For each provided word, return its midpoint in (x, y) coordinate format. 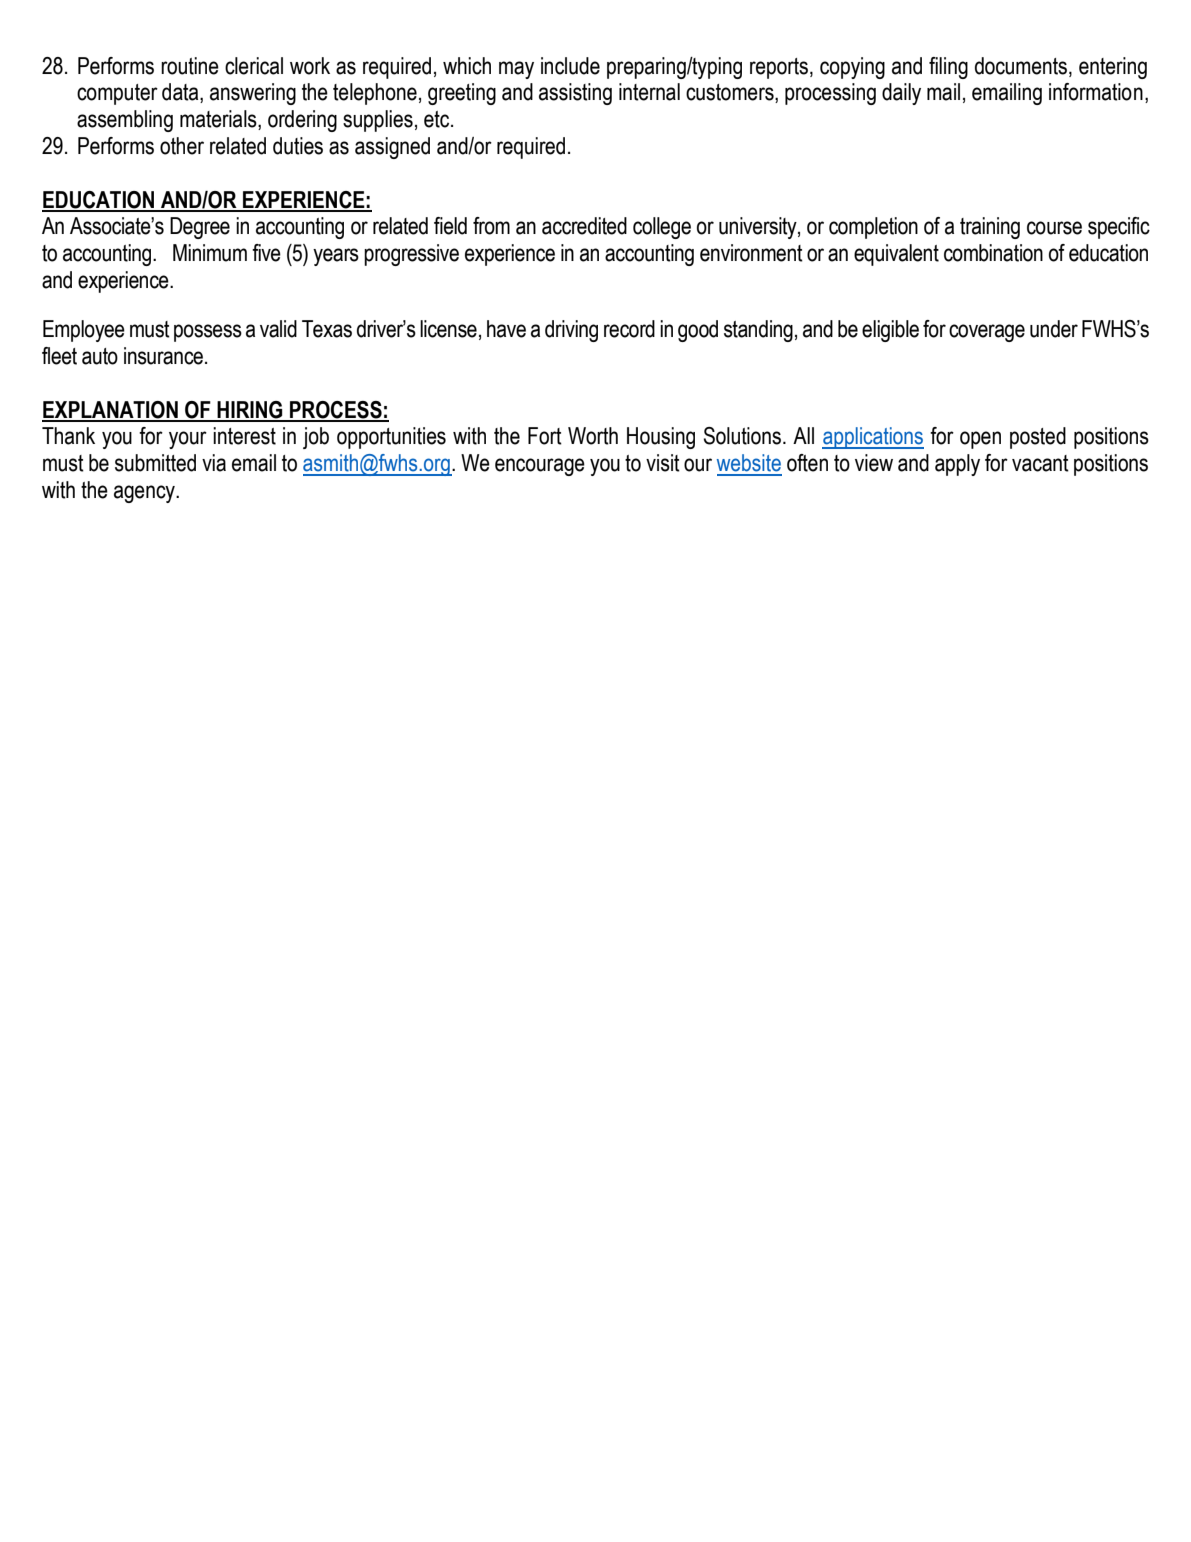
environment (751, 253)
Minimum (210, 253)
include (570, 66)
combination (993, 253)
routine (190, 66)
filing (948, 68)
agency (146, 494)
